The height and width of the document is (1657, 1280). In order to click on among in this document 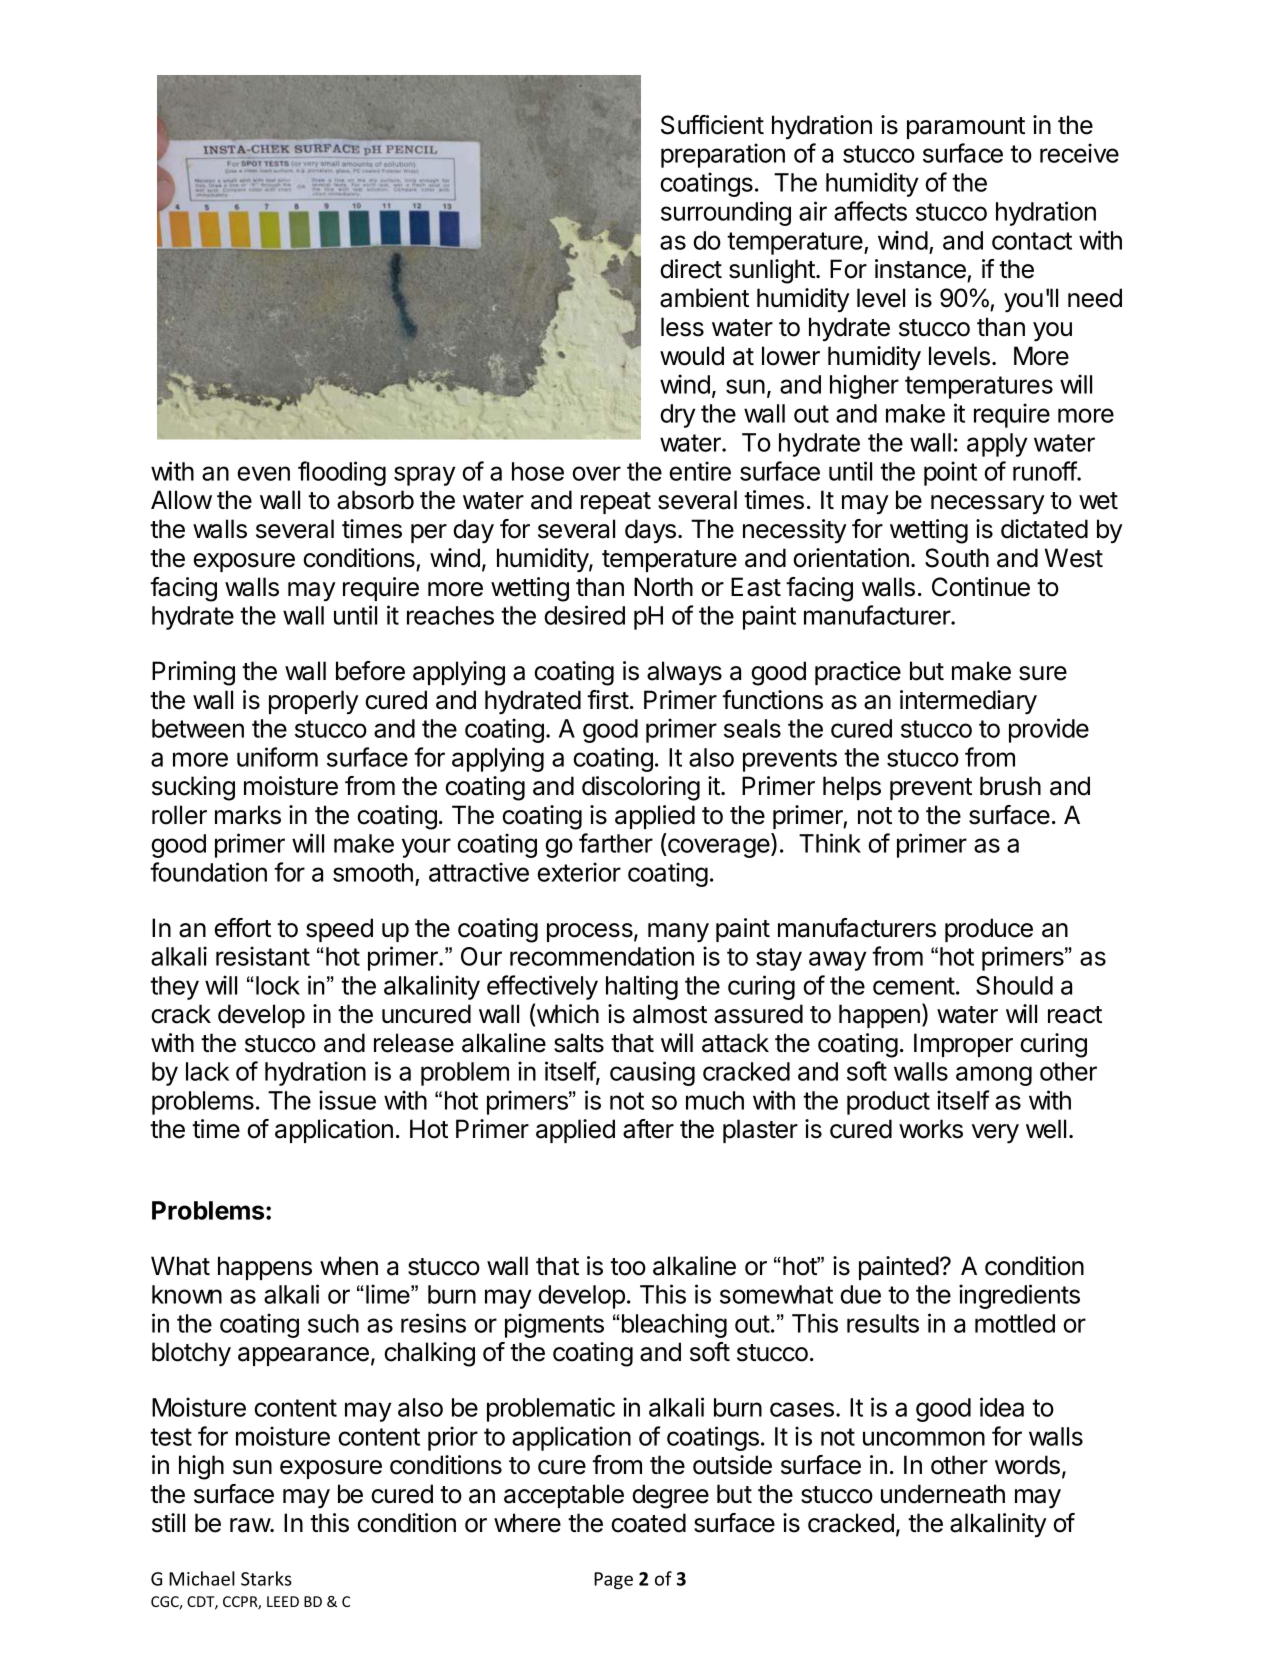, I will do `click(994, 1076)`.
